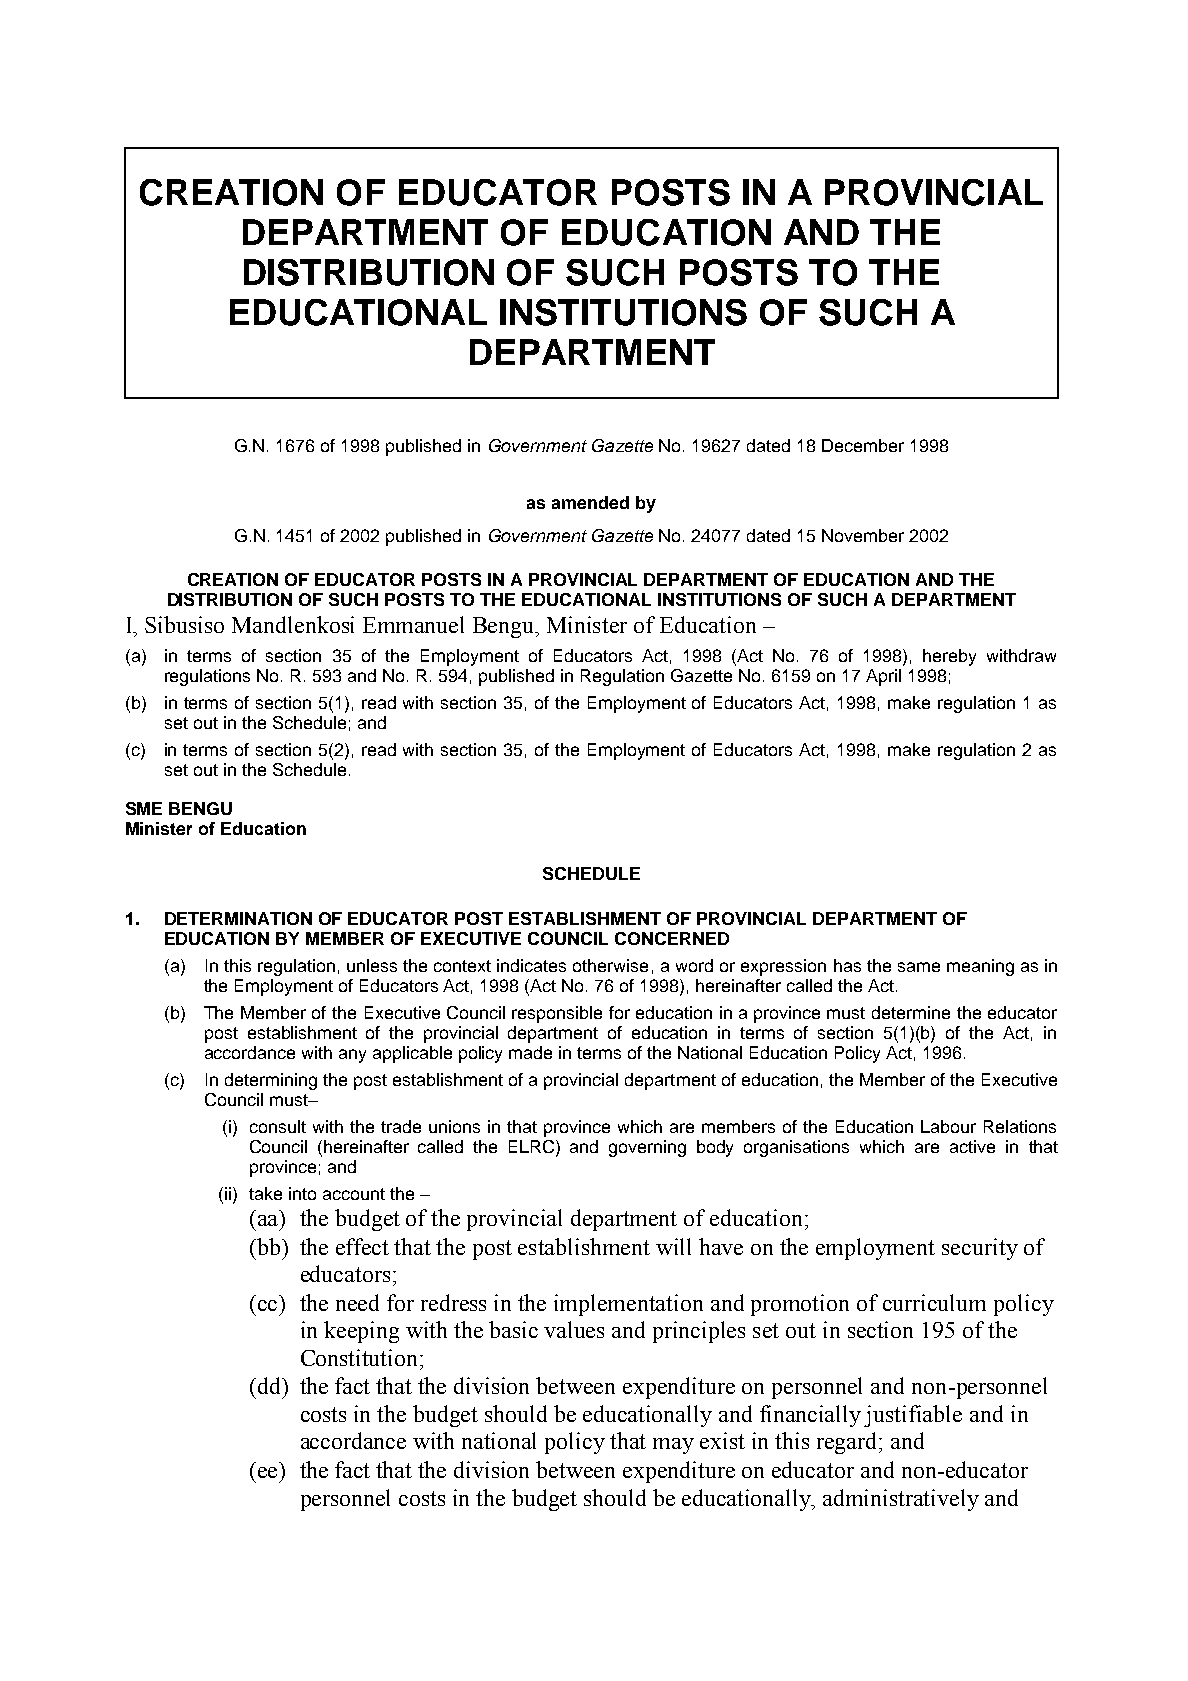  I want to click on Constitution, so click(361, 1357).
